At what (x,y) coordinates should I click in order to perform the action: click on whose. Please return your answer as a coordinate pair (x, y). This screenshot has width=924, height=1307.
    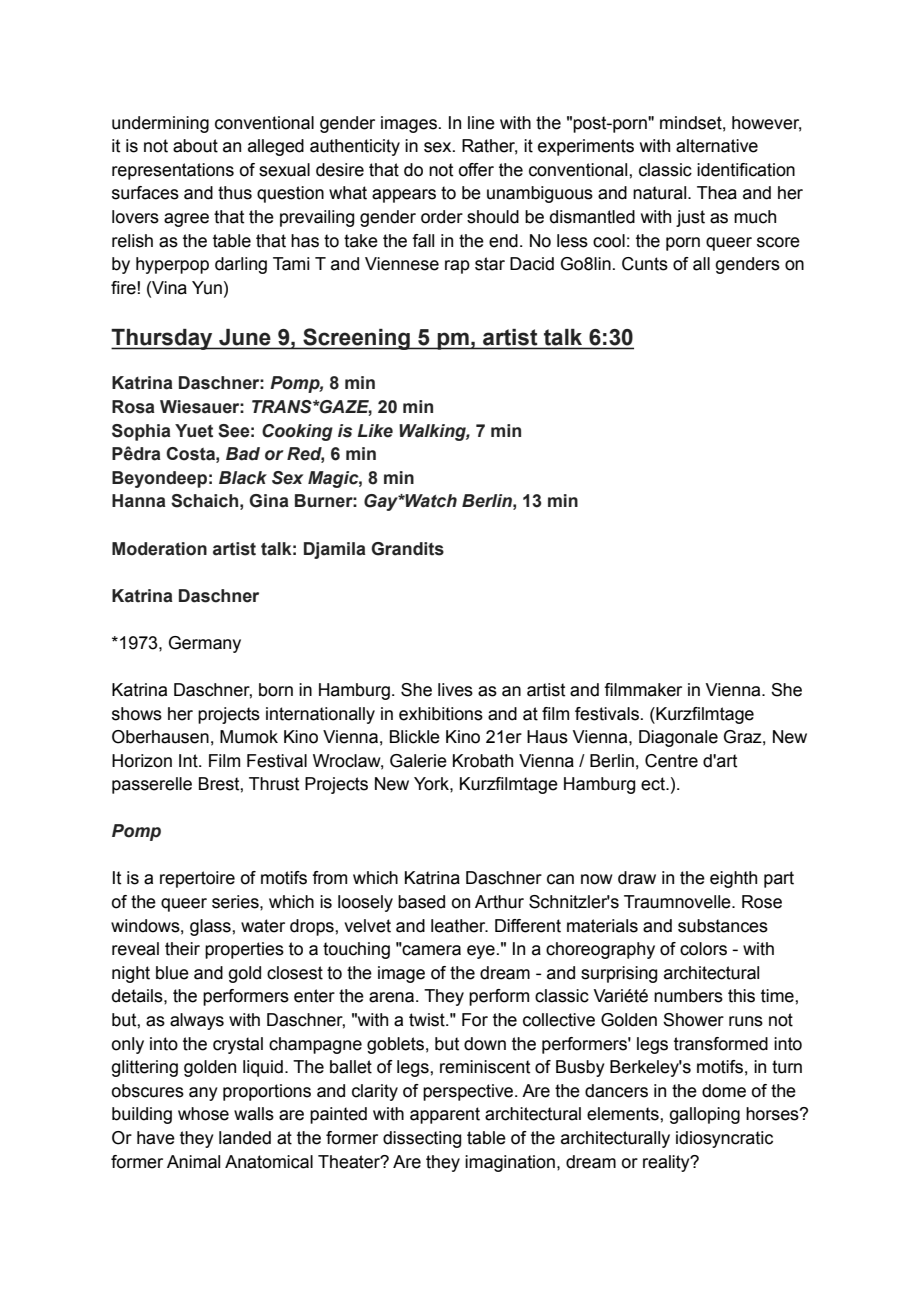
    Looking at the image, I should click on (203, 1114).
